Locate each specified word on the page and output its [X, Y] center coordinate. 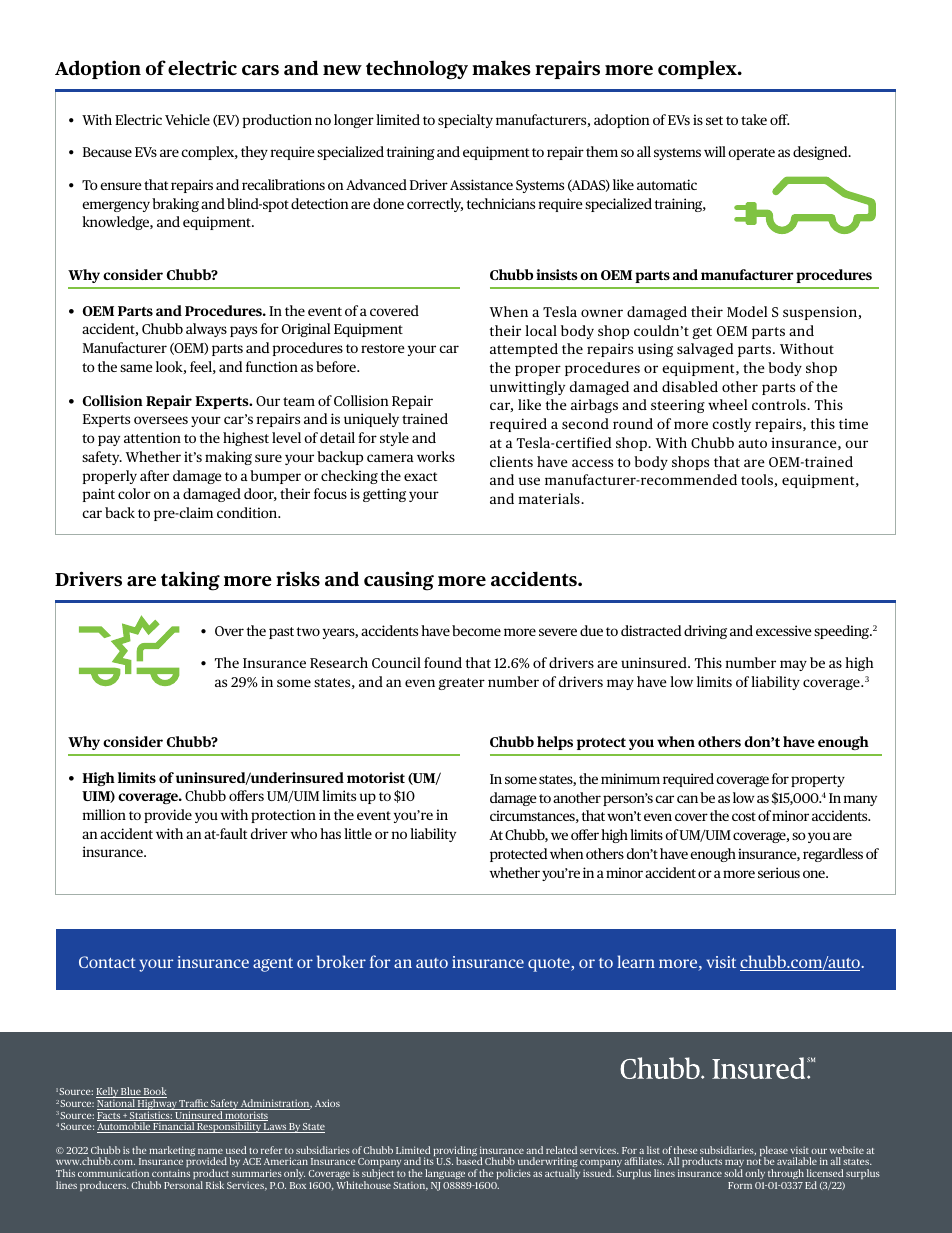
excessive [784, 630]
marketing [172, 1151]
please [774, 1152]
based [469, 1161]
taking [190, 581]
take [754, 119]
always [206, 330]
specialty [465, 121]
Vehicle [187, 119]
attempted [524, 350]
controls [780, 404]
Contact [107, 962]
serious [779, 872]
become [476, 630]
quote [550, 965]
